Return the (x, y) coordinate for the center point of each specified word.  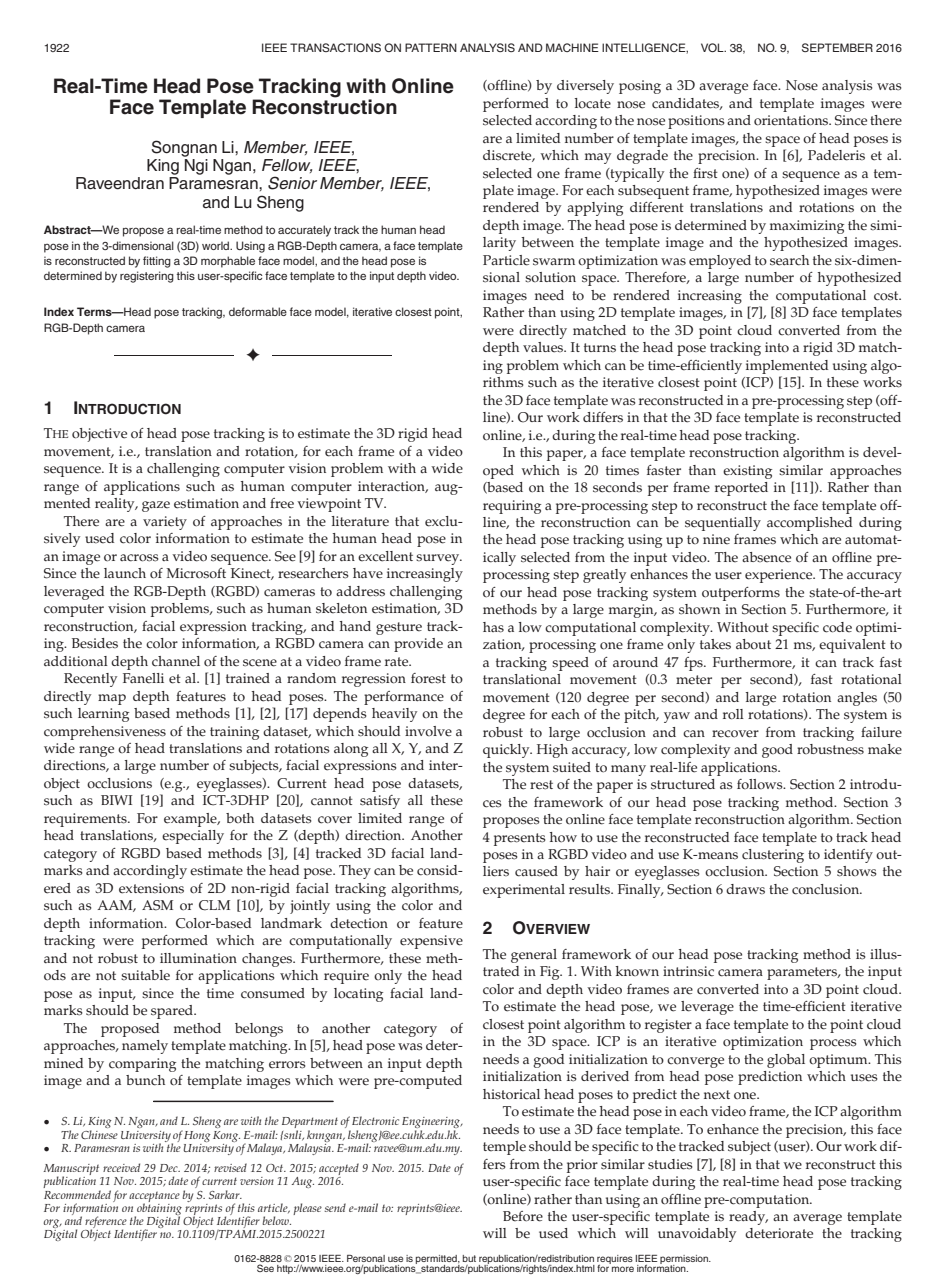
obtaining (158, 1209)
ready (748, 1218)
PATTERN (431, 47)
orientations (792, 120)
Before (523, 1216)
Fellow (287, 166)
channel (176, 661)
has (493, 627)
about (753, 644)
